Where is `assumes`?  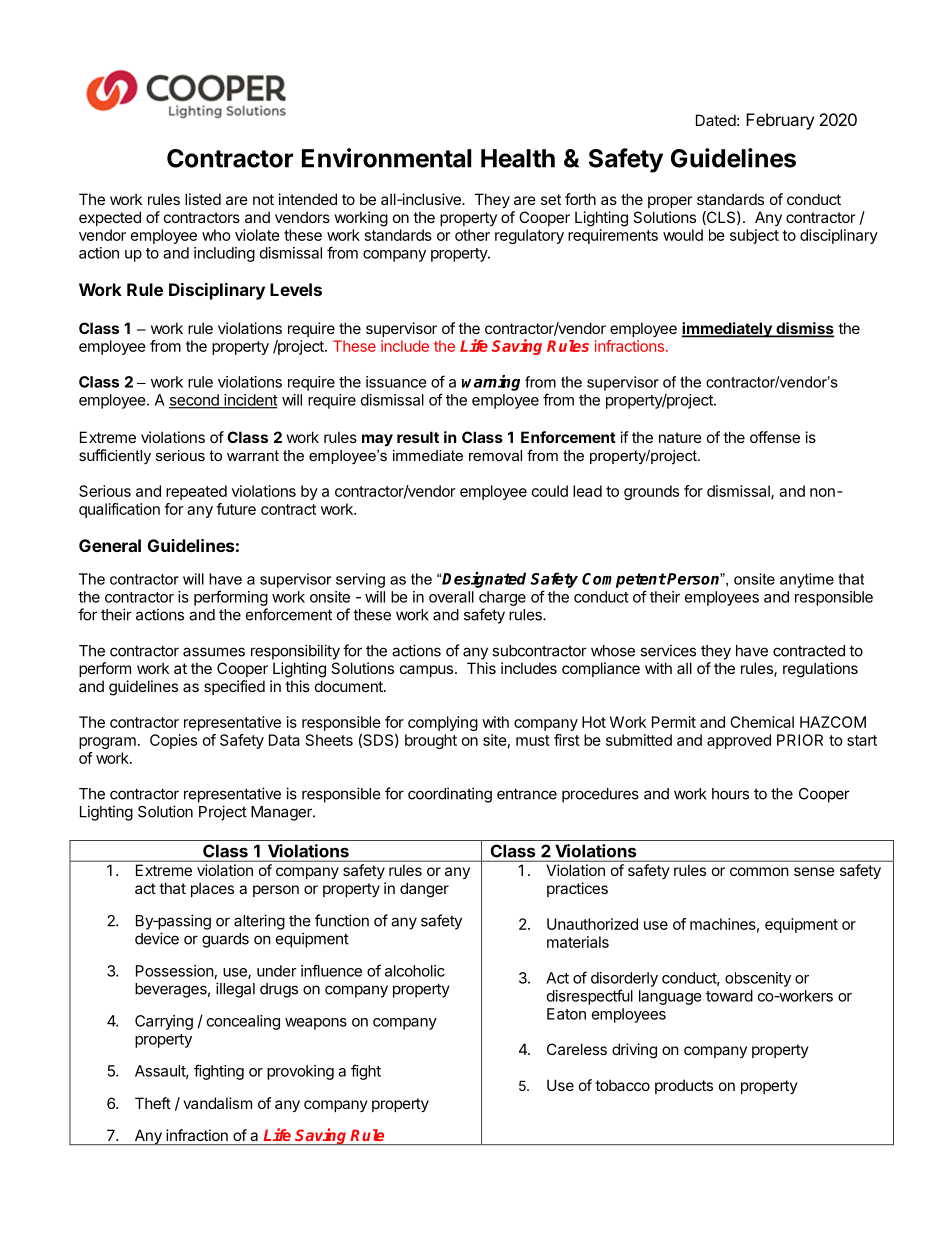
assumes is located at coordinates (214, 652).
